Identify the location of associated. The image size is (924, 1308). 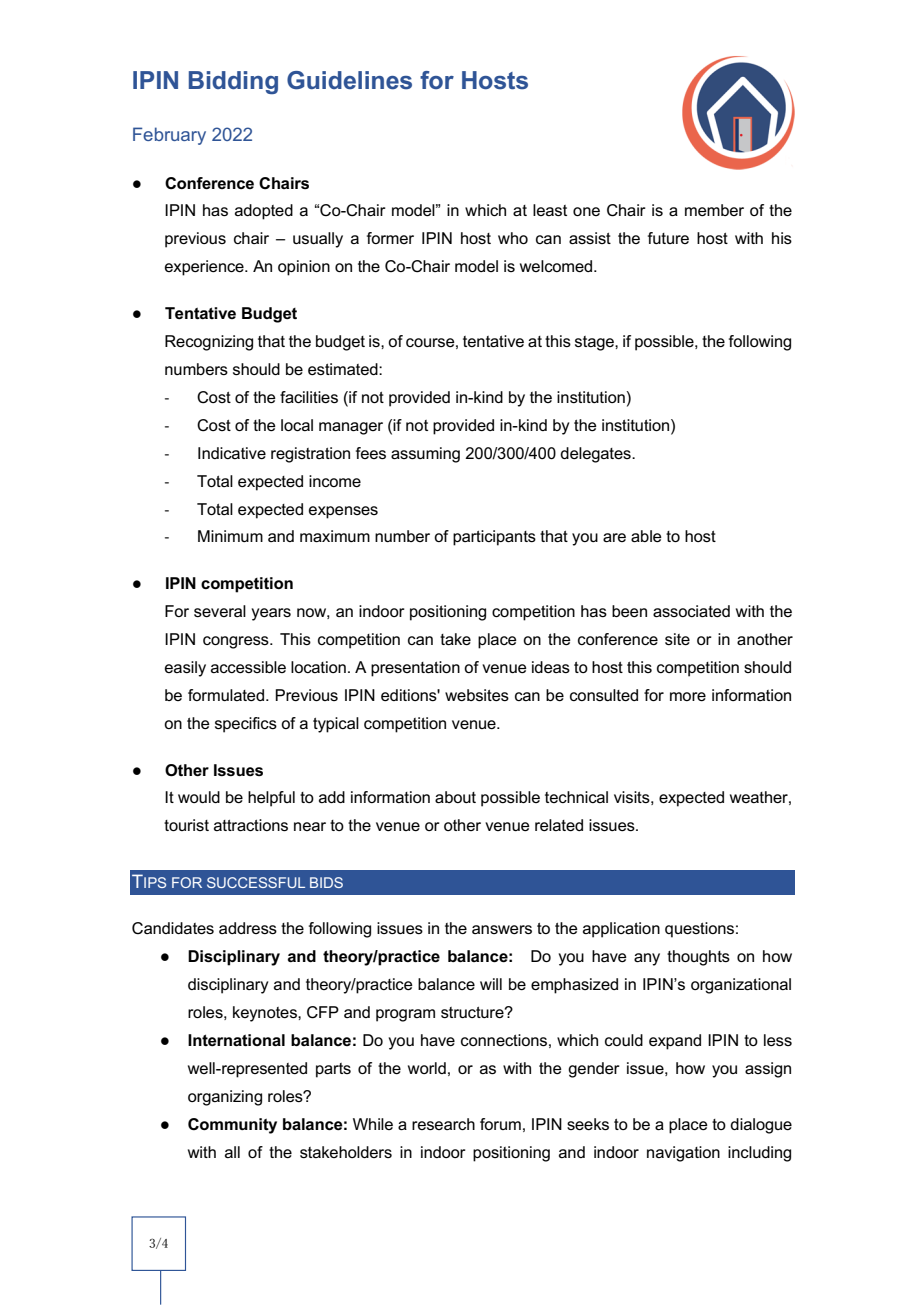
(691, 611).
